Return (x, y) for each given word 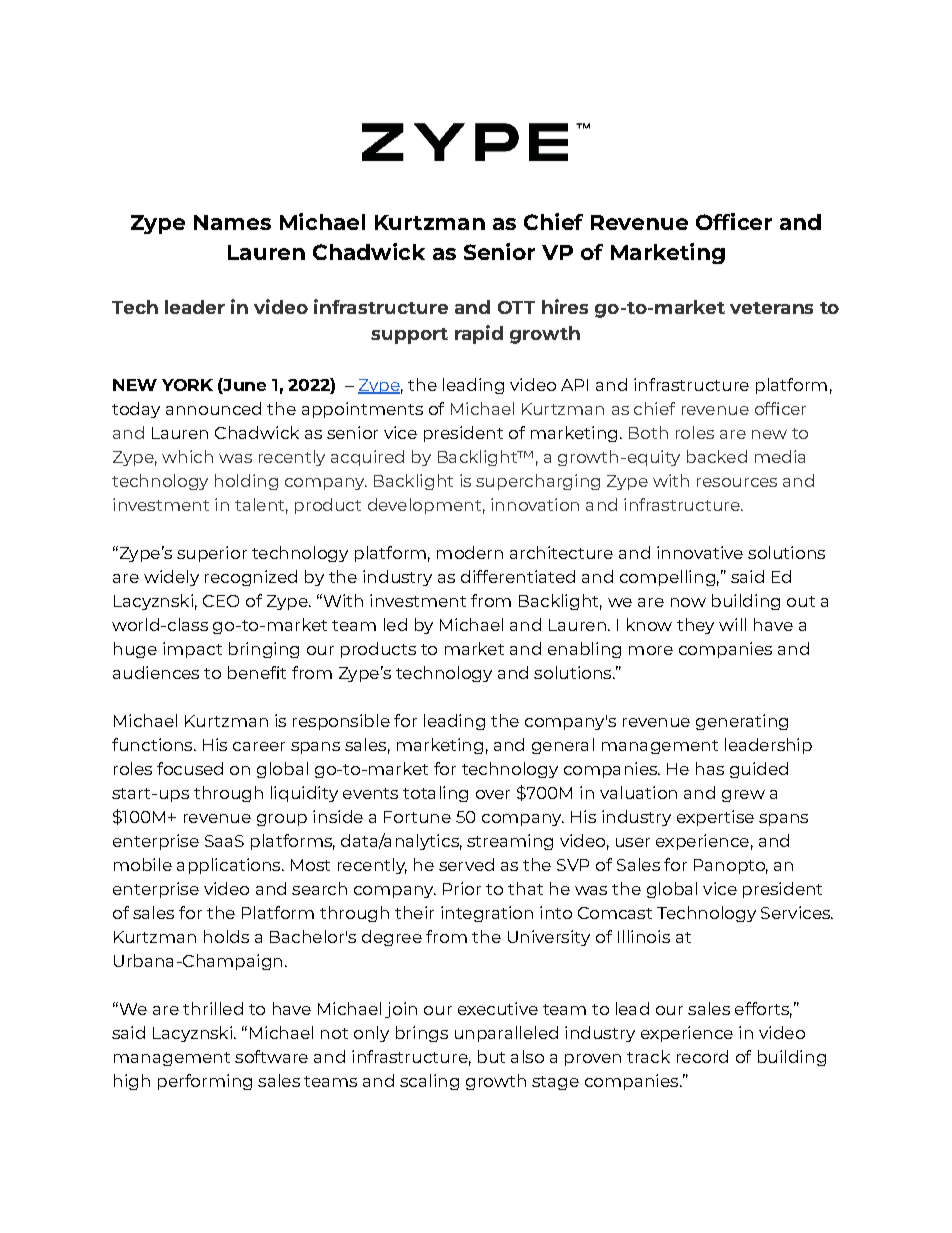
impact (192, 650)
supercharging (538, 482)
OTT (516, 307)
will (732, 624)
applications (230, 866)
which (187, 456)
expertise (715, 818)
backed (717, 456)
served (466, 864)
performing (205, 1082)
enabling (584, 650)
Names (232, 222)
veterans (771, 308)
